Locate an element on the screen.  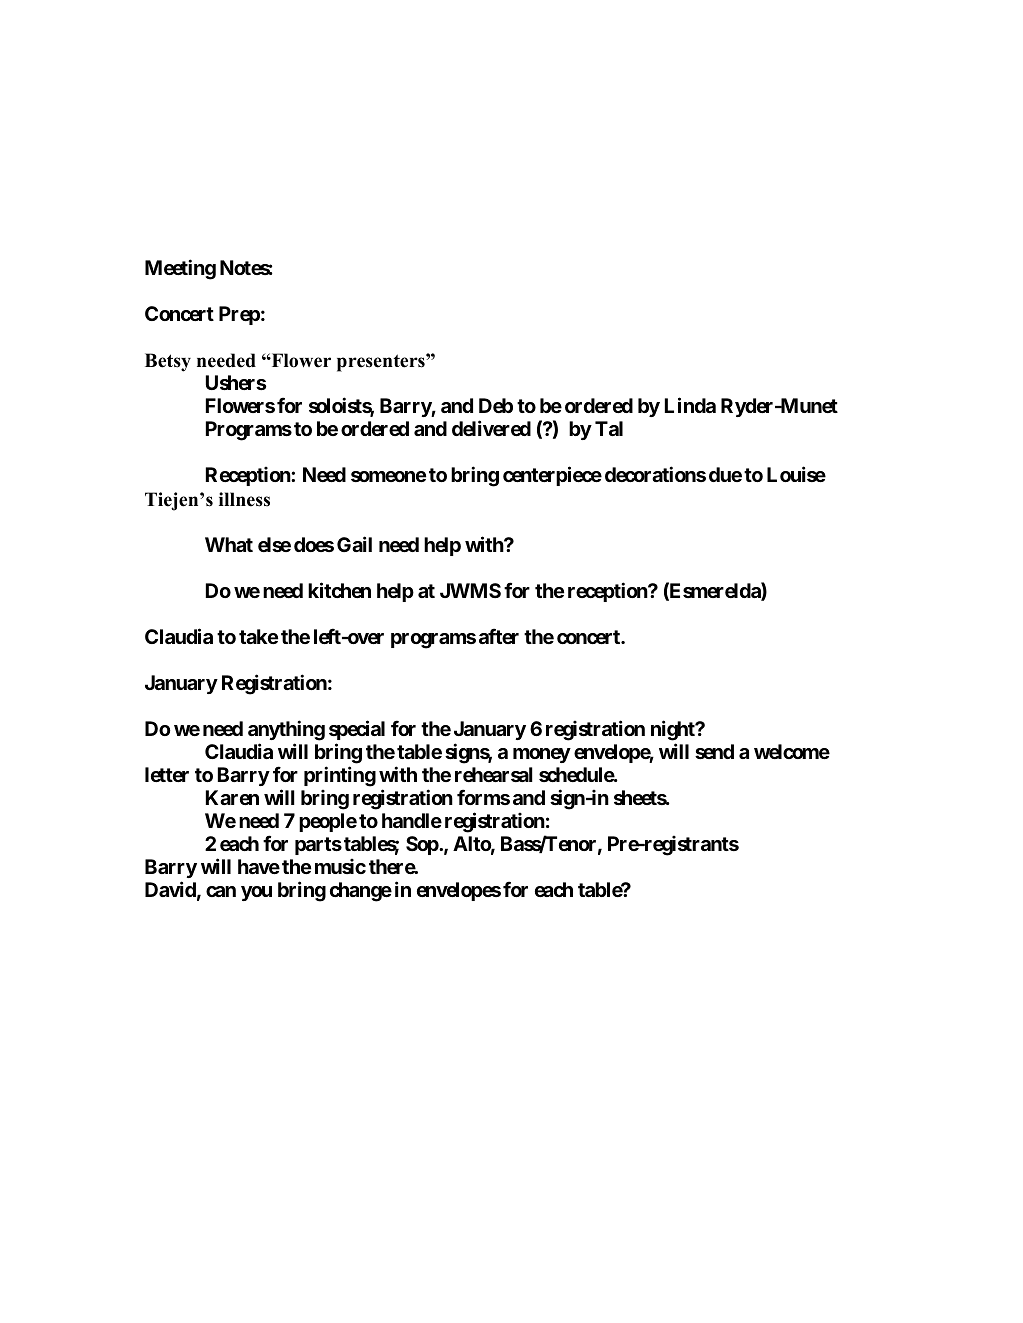
special is located at coordinates (357, 730).
